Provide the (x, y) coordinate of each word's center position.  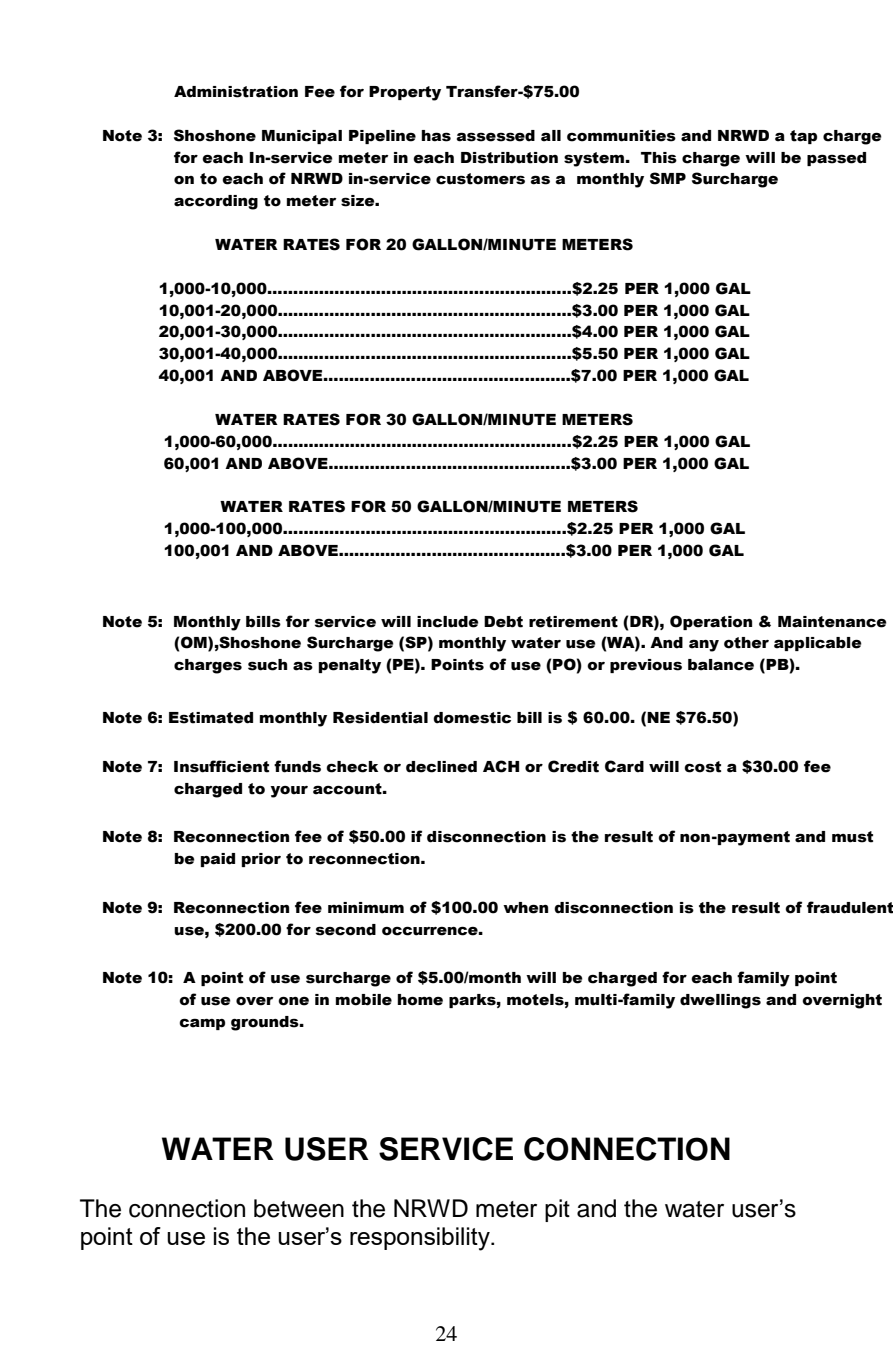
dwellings (720, 1001)
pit (557, 1210)
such (267, 665)
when (525, 908)
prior (261, 860)
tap (803, 137)
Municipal (302, 137)
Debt (503, 622)
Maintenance (832, 622)
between (299, 1208)
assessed (496, 136)
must (852, 837)
